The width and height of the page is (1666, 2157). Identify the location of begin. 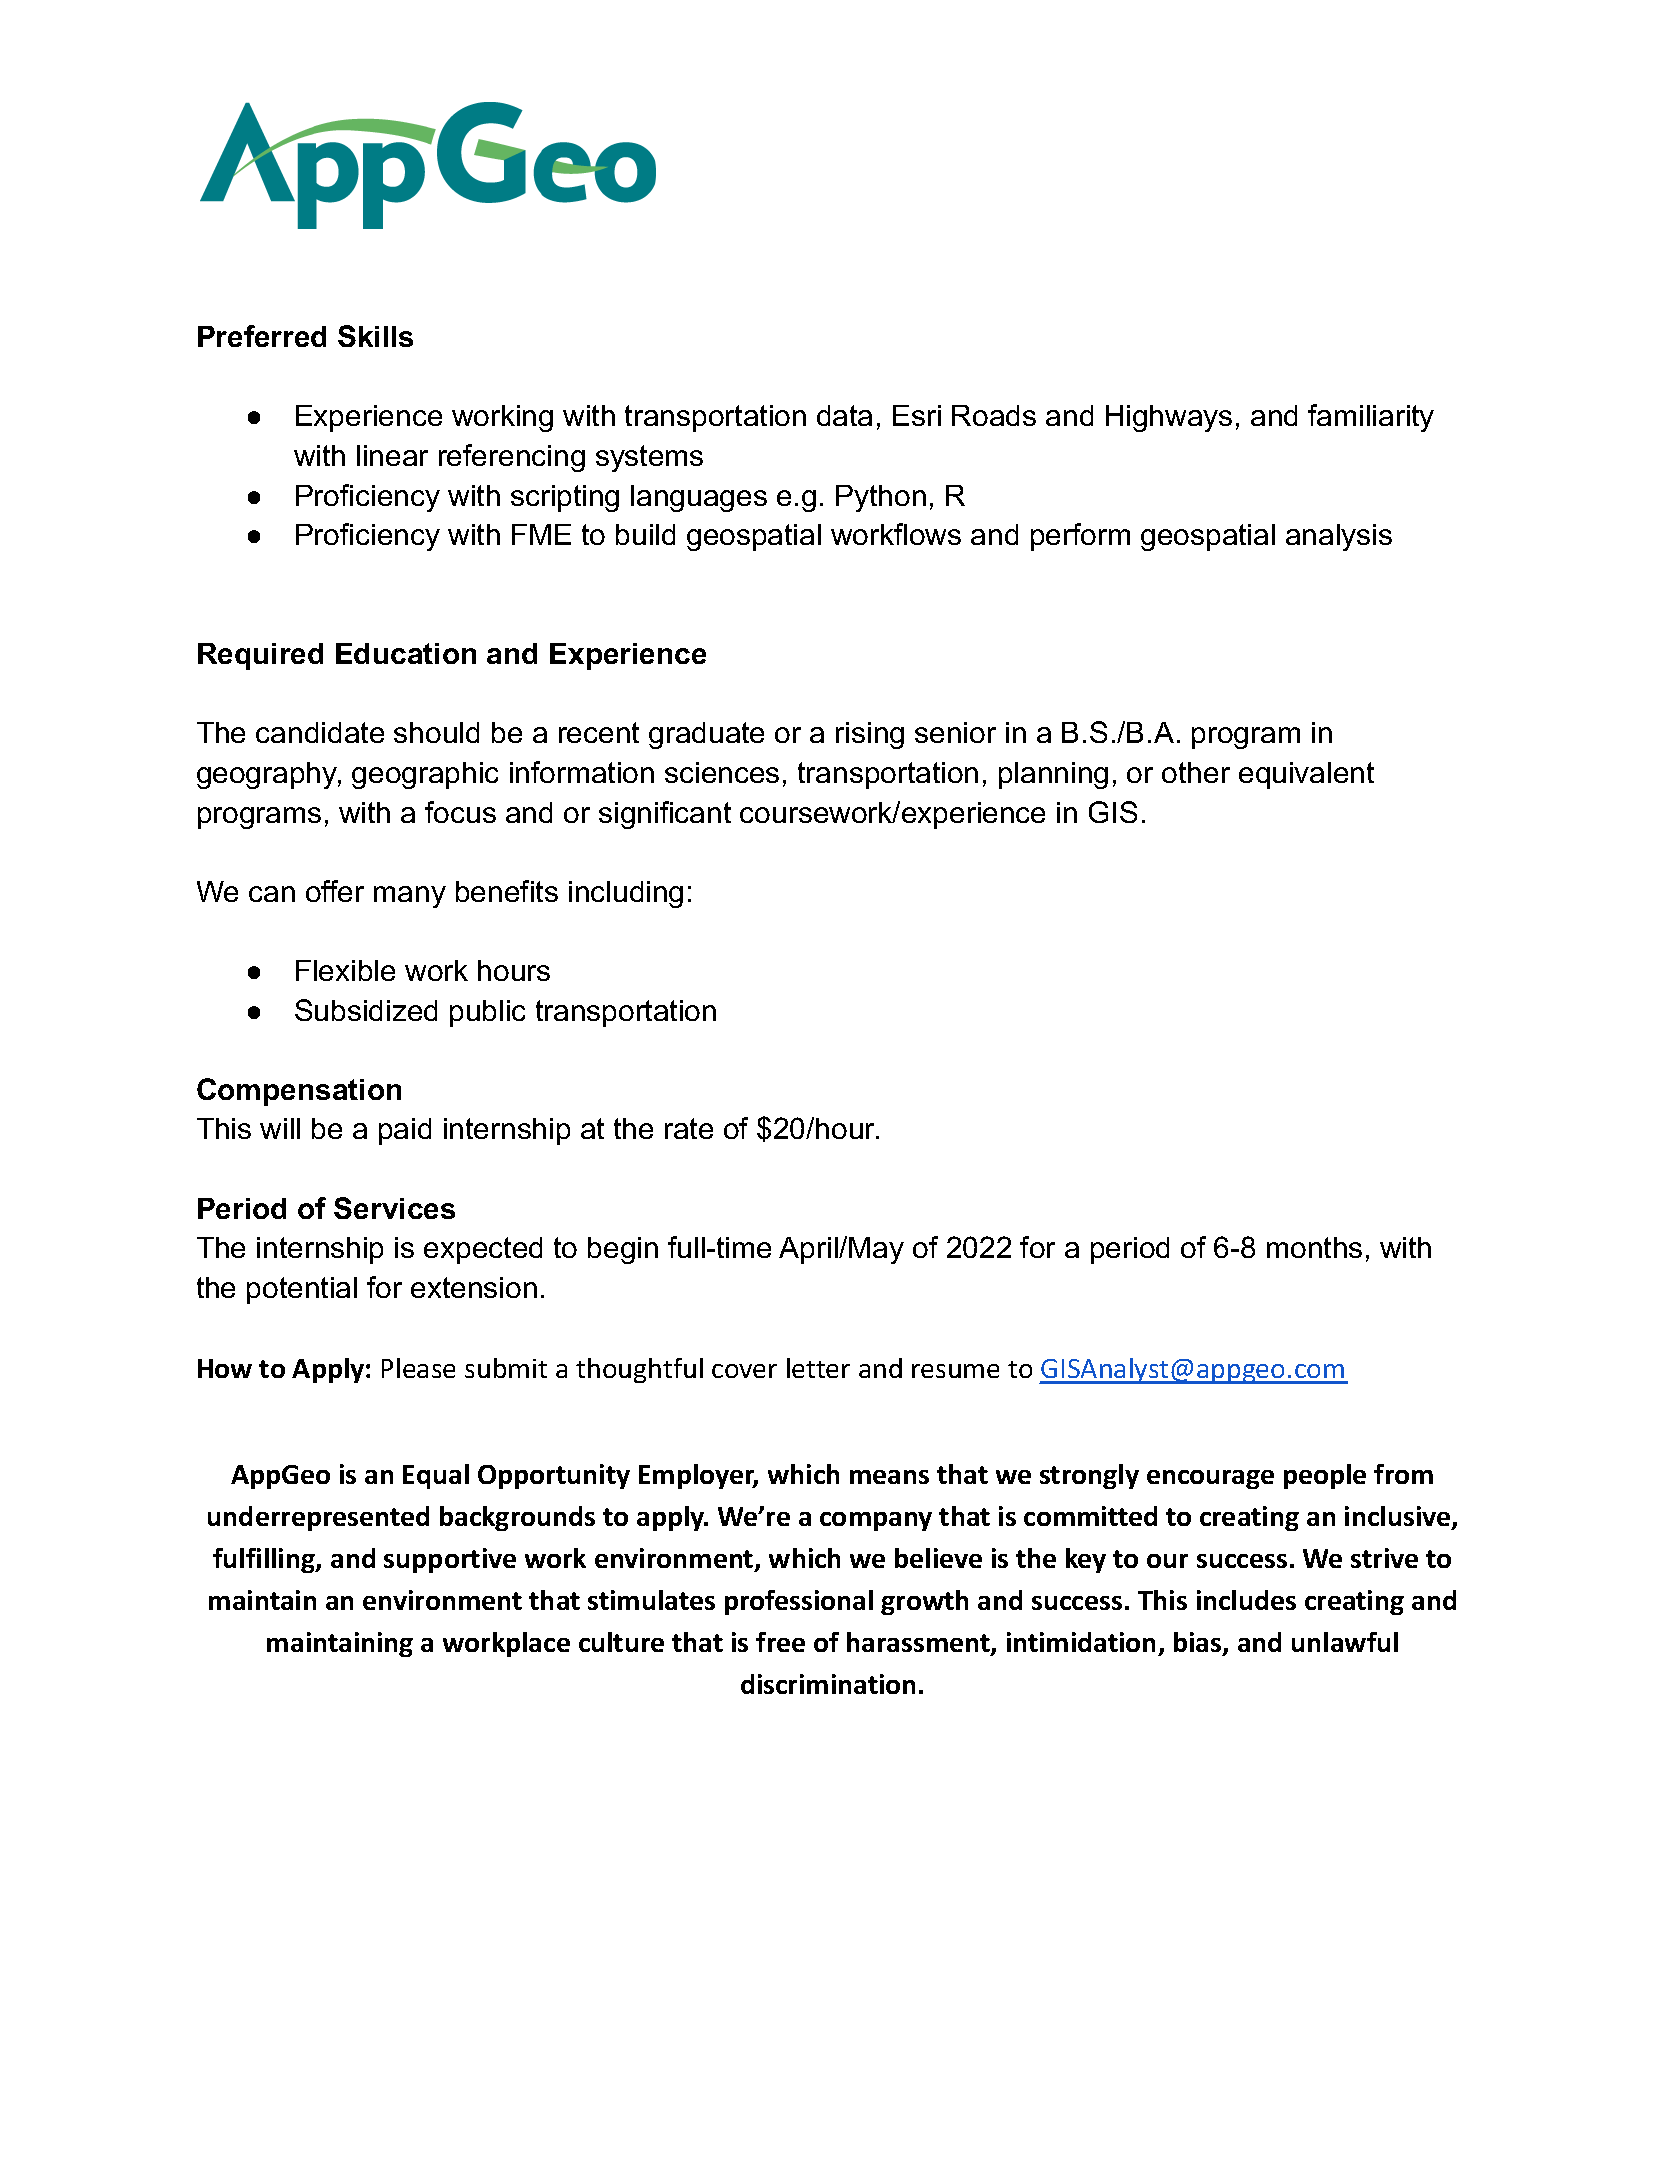
(623, 1250).
